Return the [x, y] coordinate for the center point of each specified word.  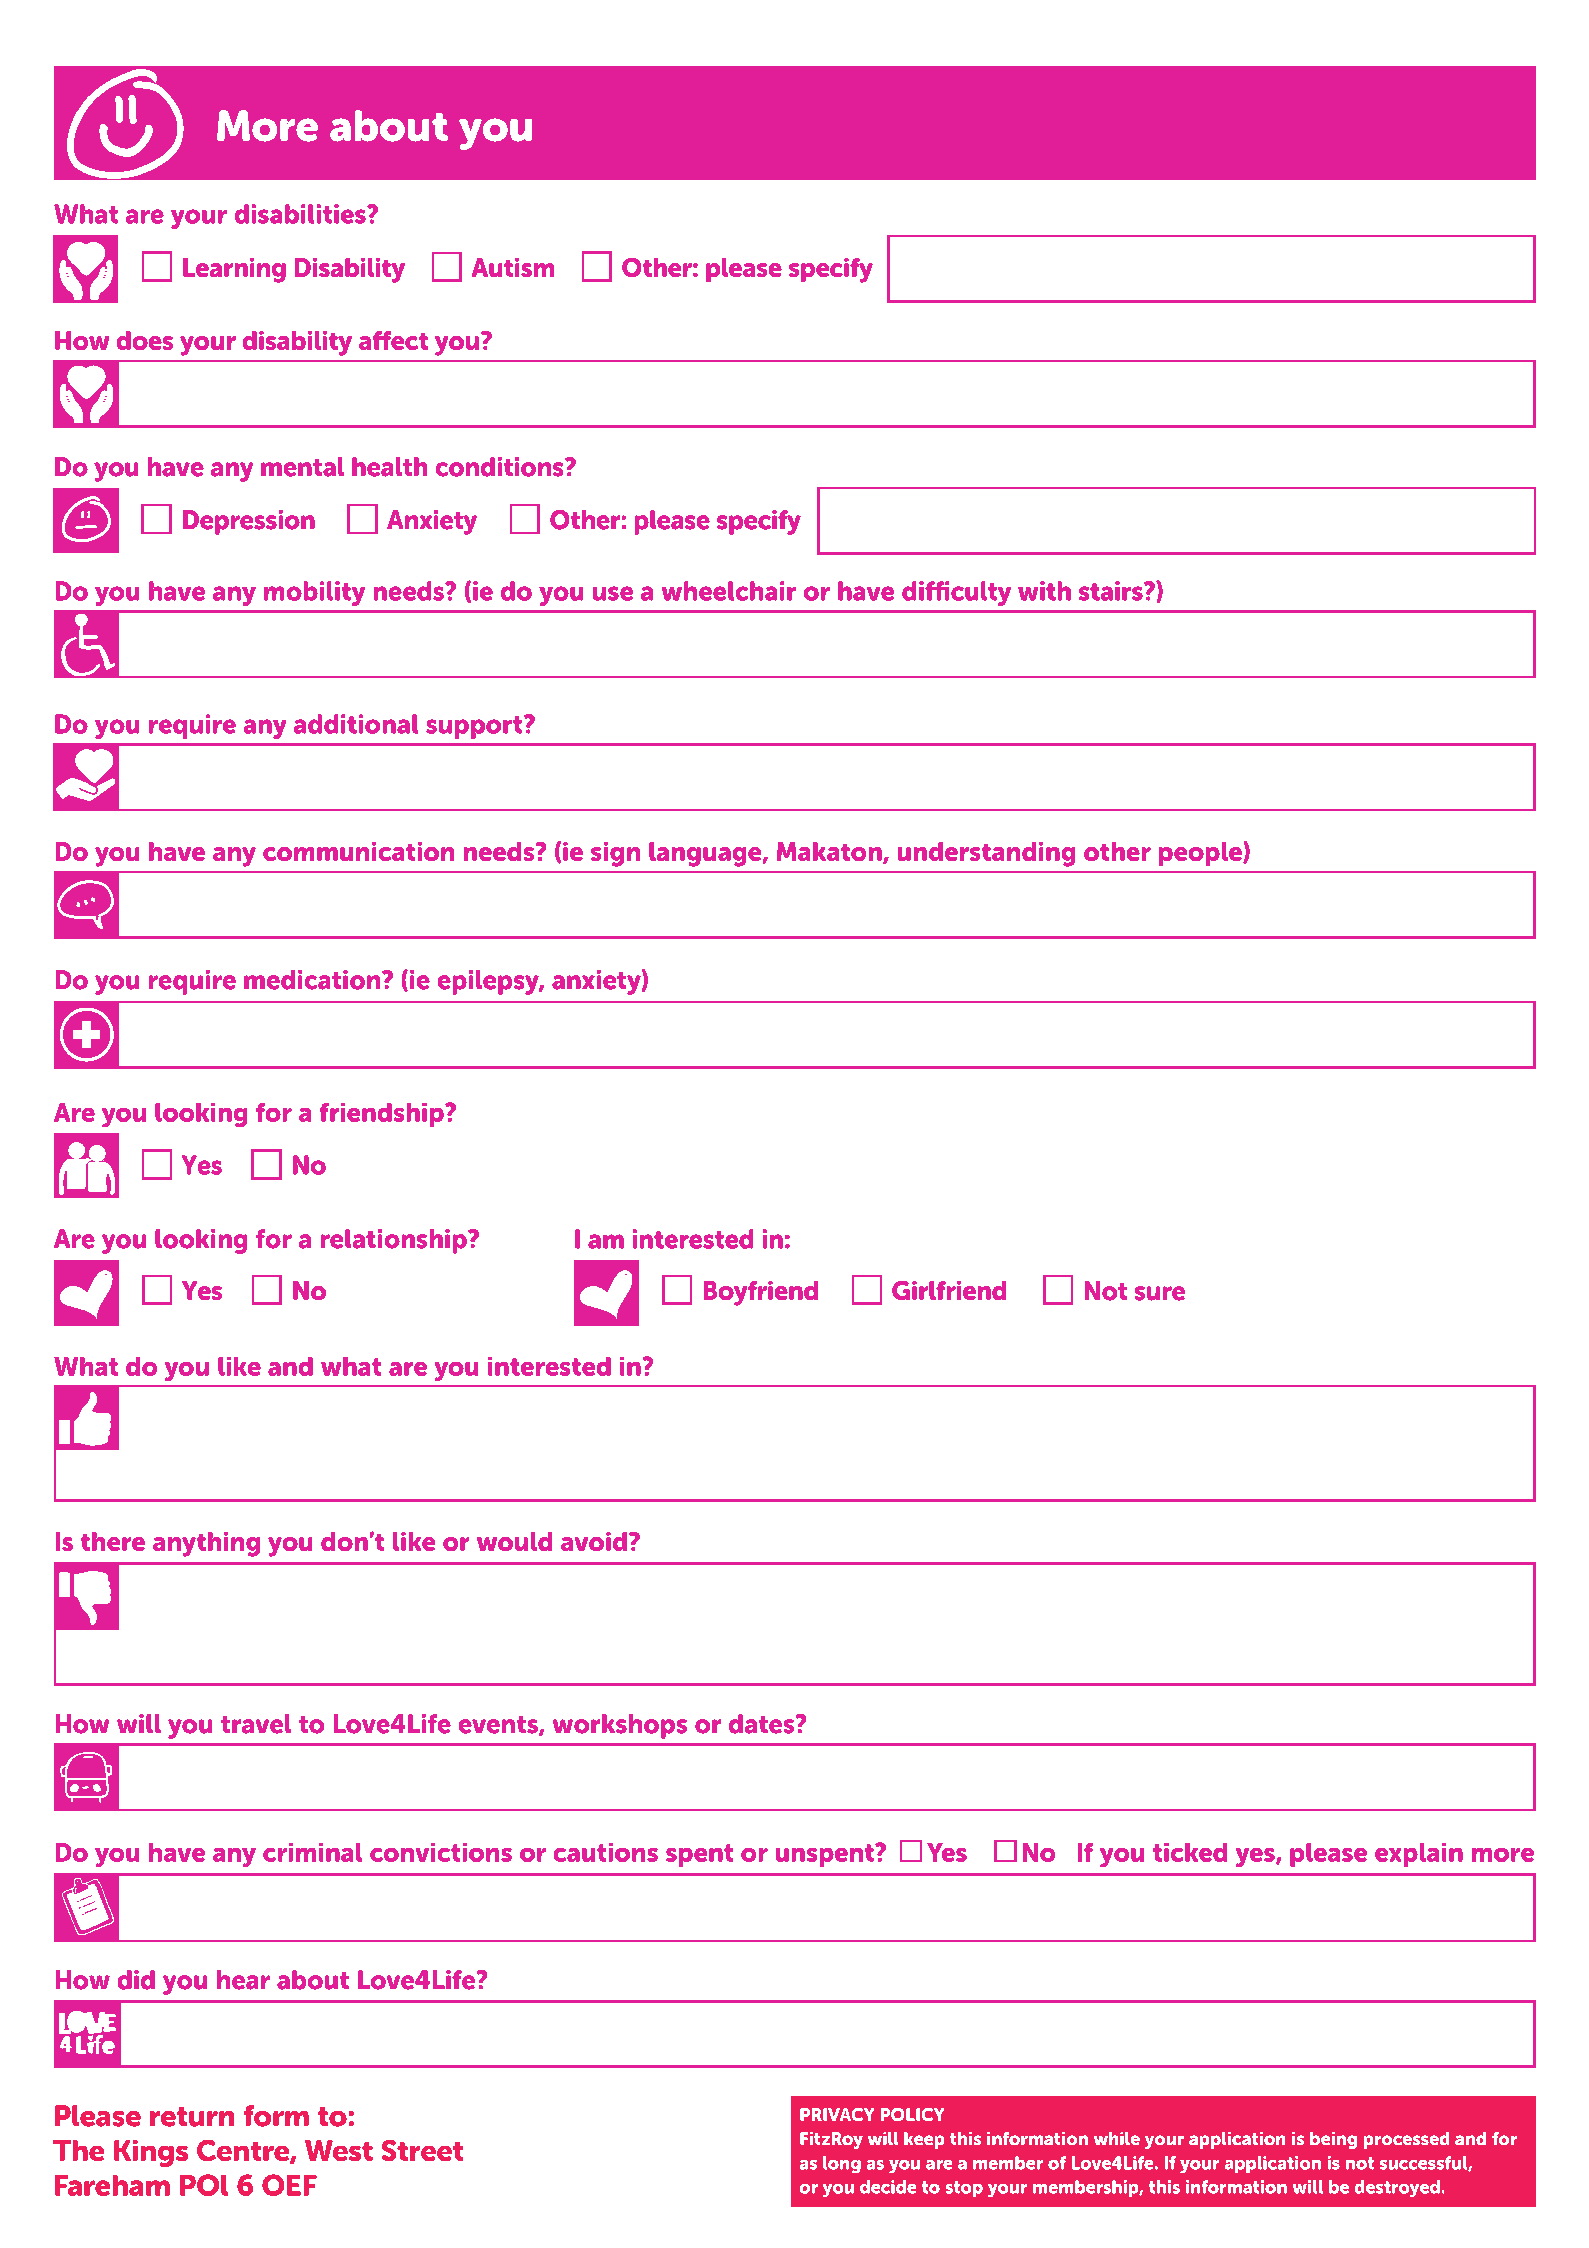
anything [206, 1544]
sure [1160, 1293]
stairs [1112, 591]
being [1333, 2140]
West [339, 2150]
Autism [513, 267]
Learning [234, 270]
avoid [594, 1541]
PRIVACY [837, 2114]
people [1201, 854]
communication [358, 851]
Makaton [830, 853]
